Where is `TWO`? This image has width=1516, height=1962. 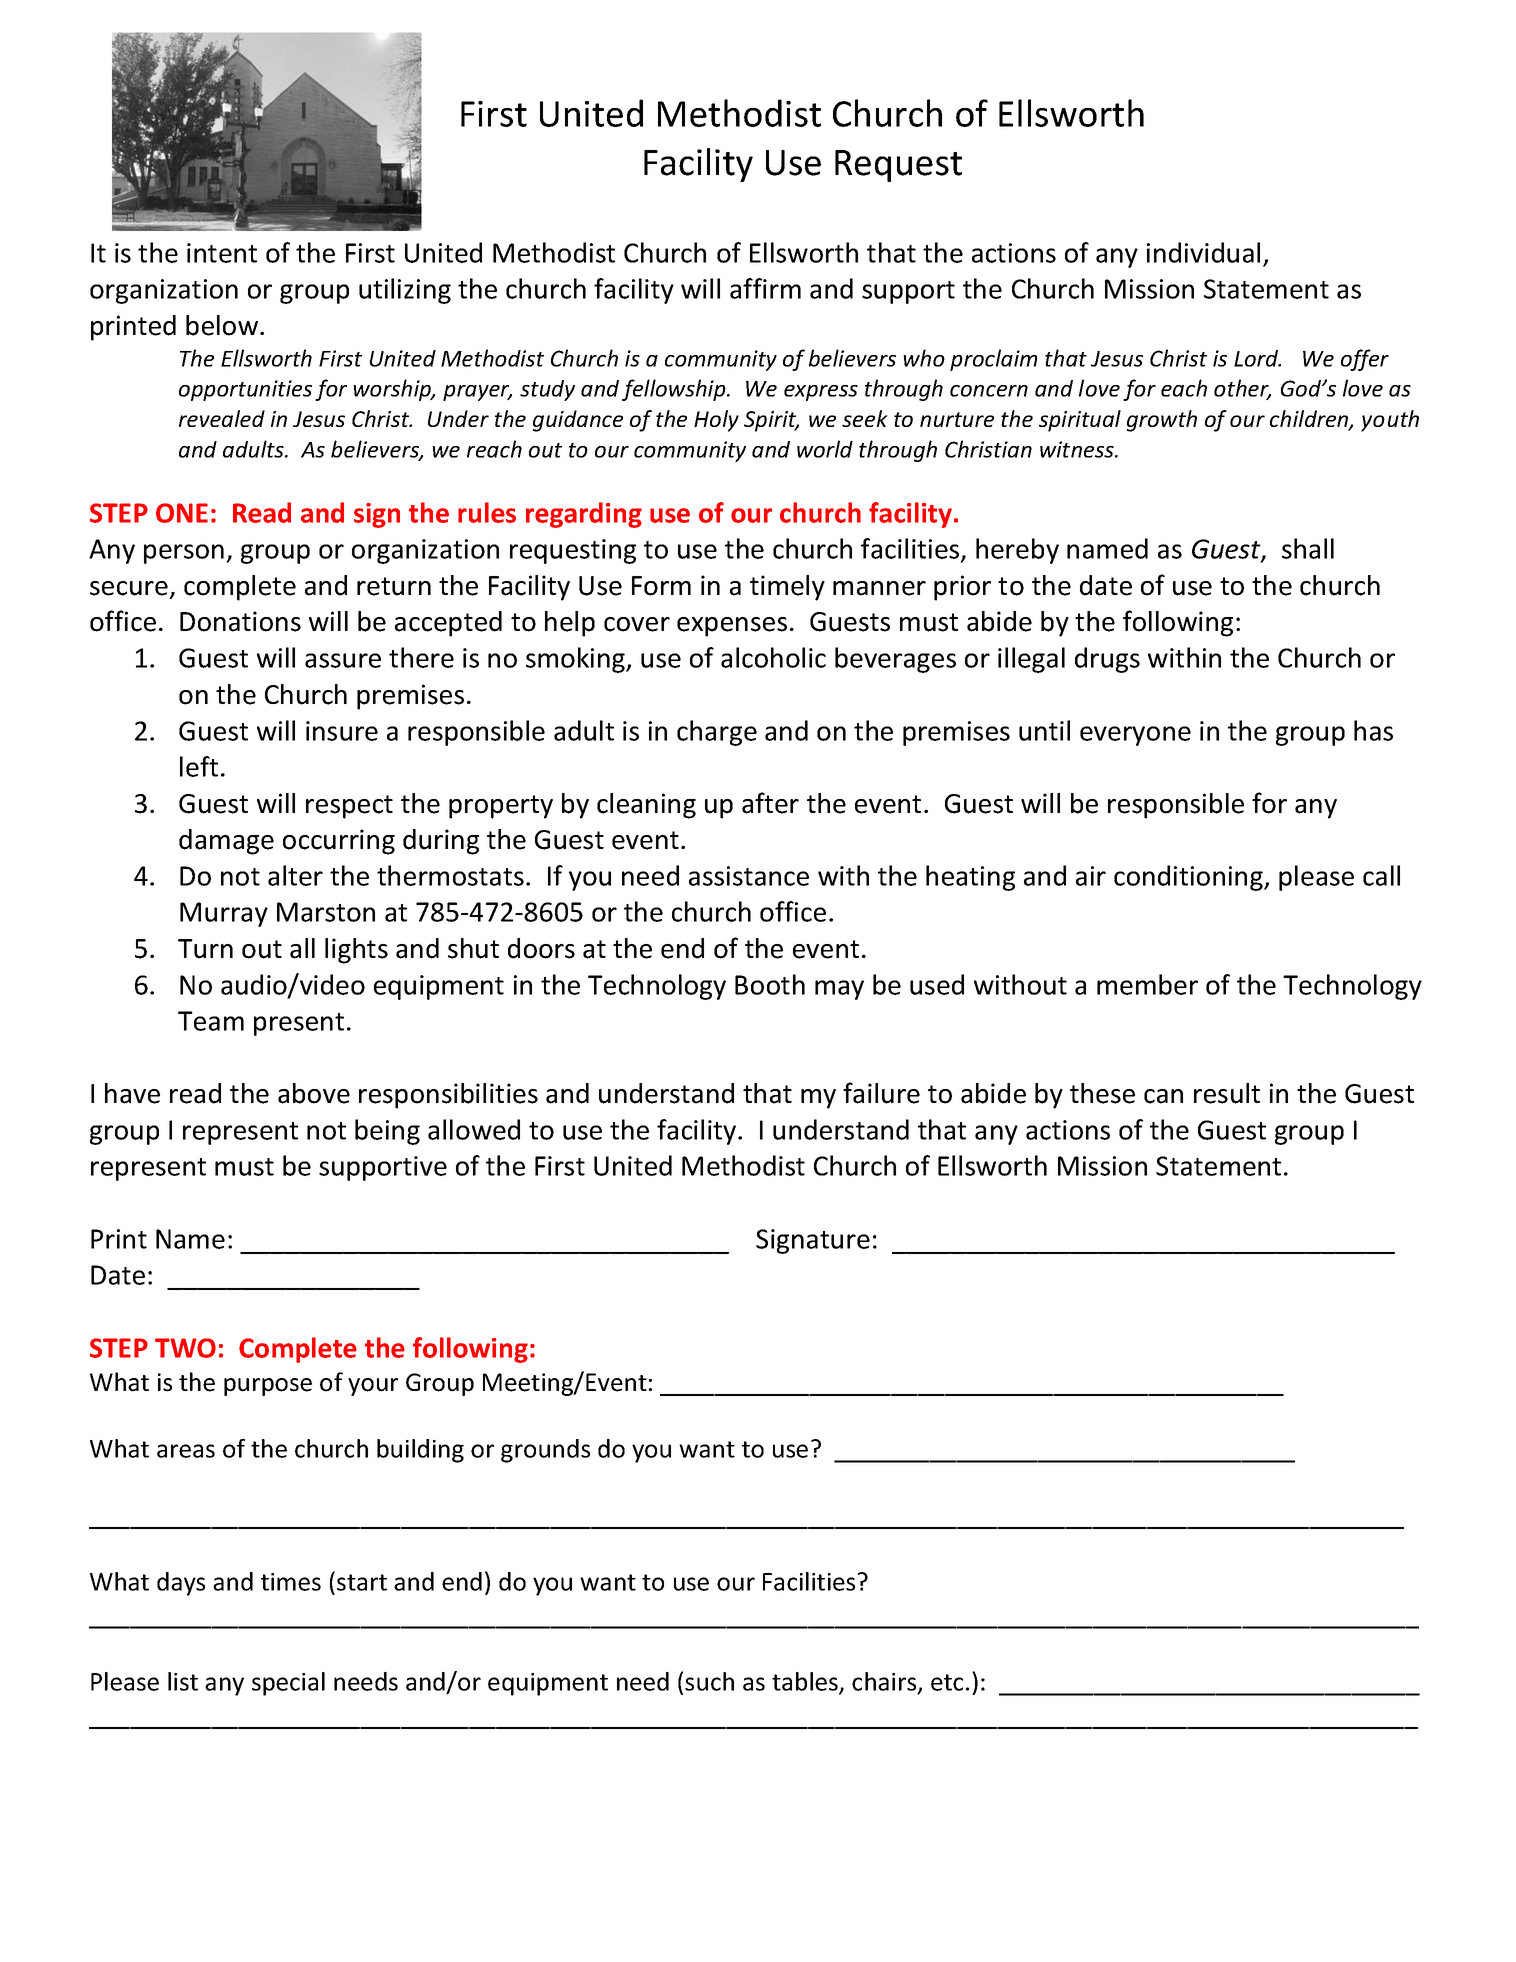
TWO is located at coordinates (185, 1348).
